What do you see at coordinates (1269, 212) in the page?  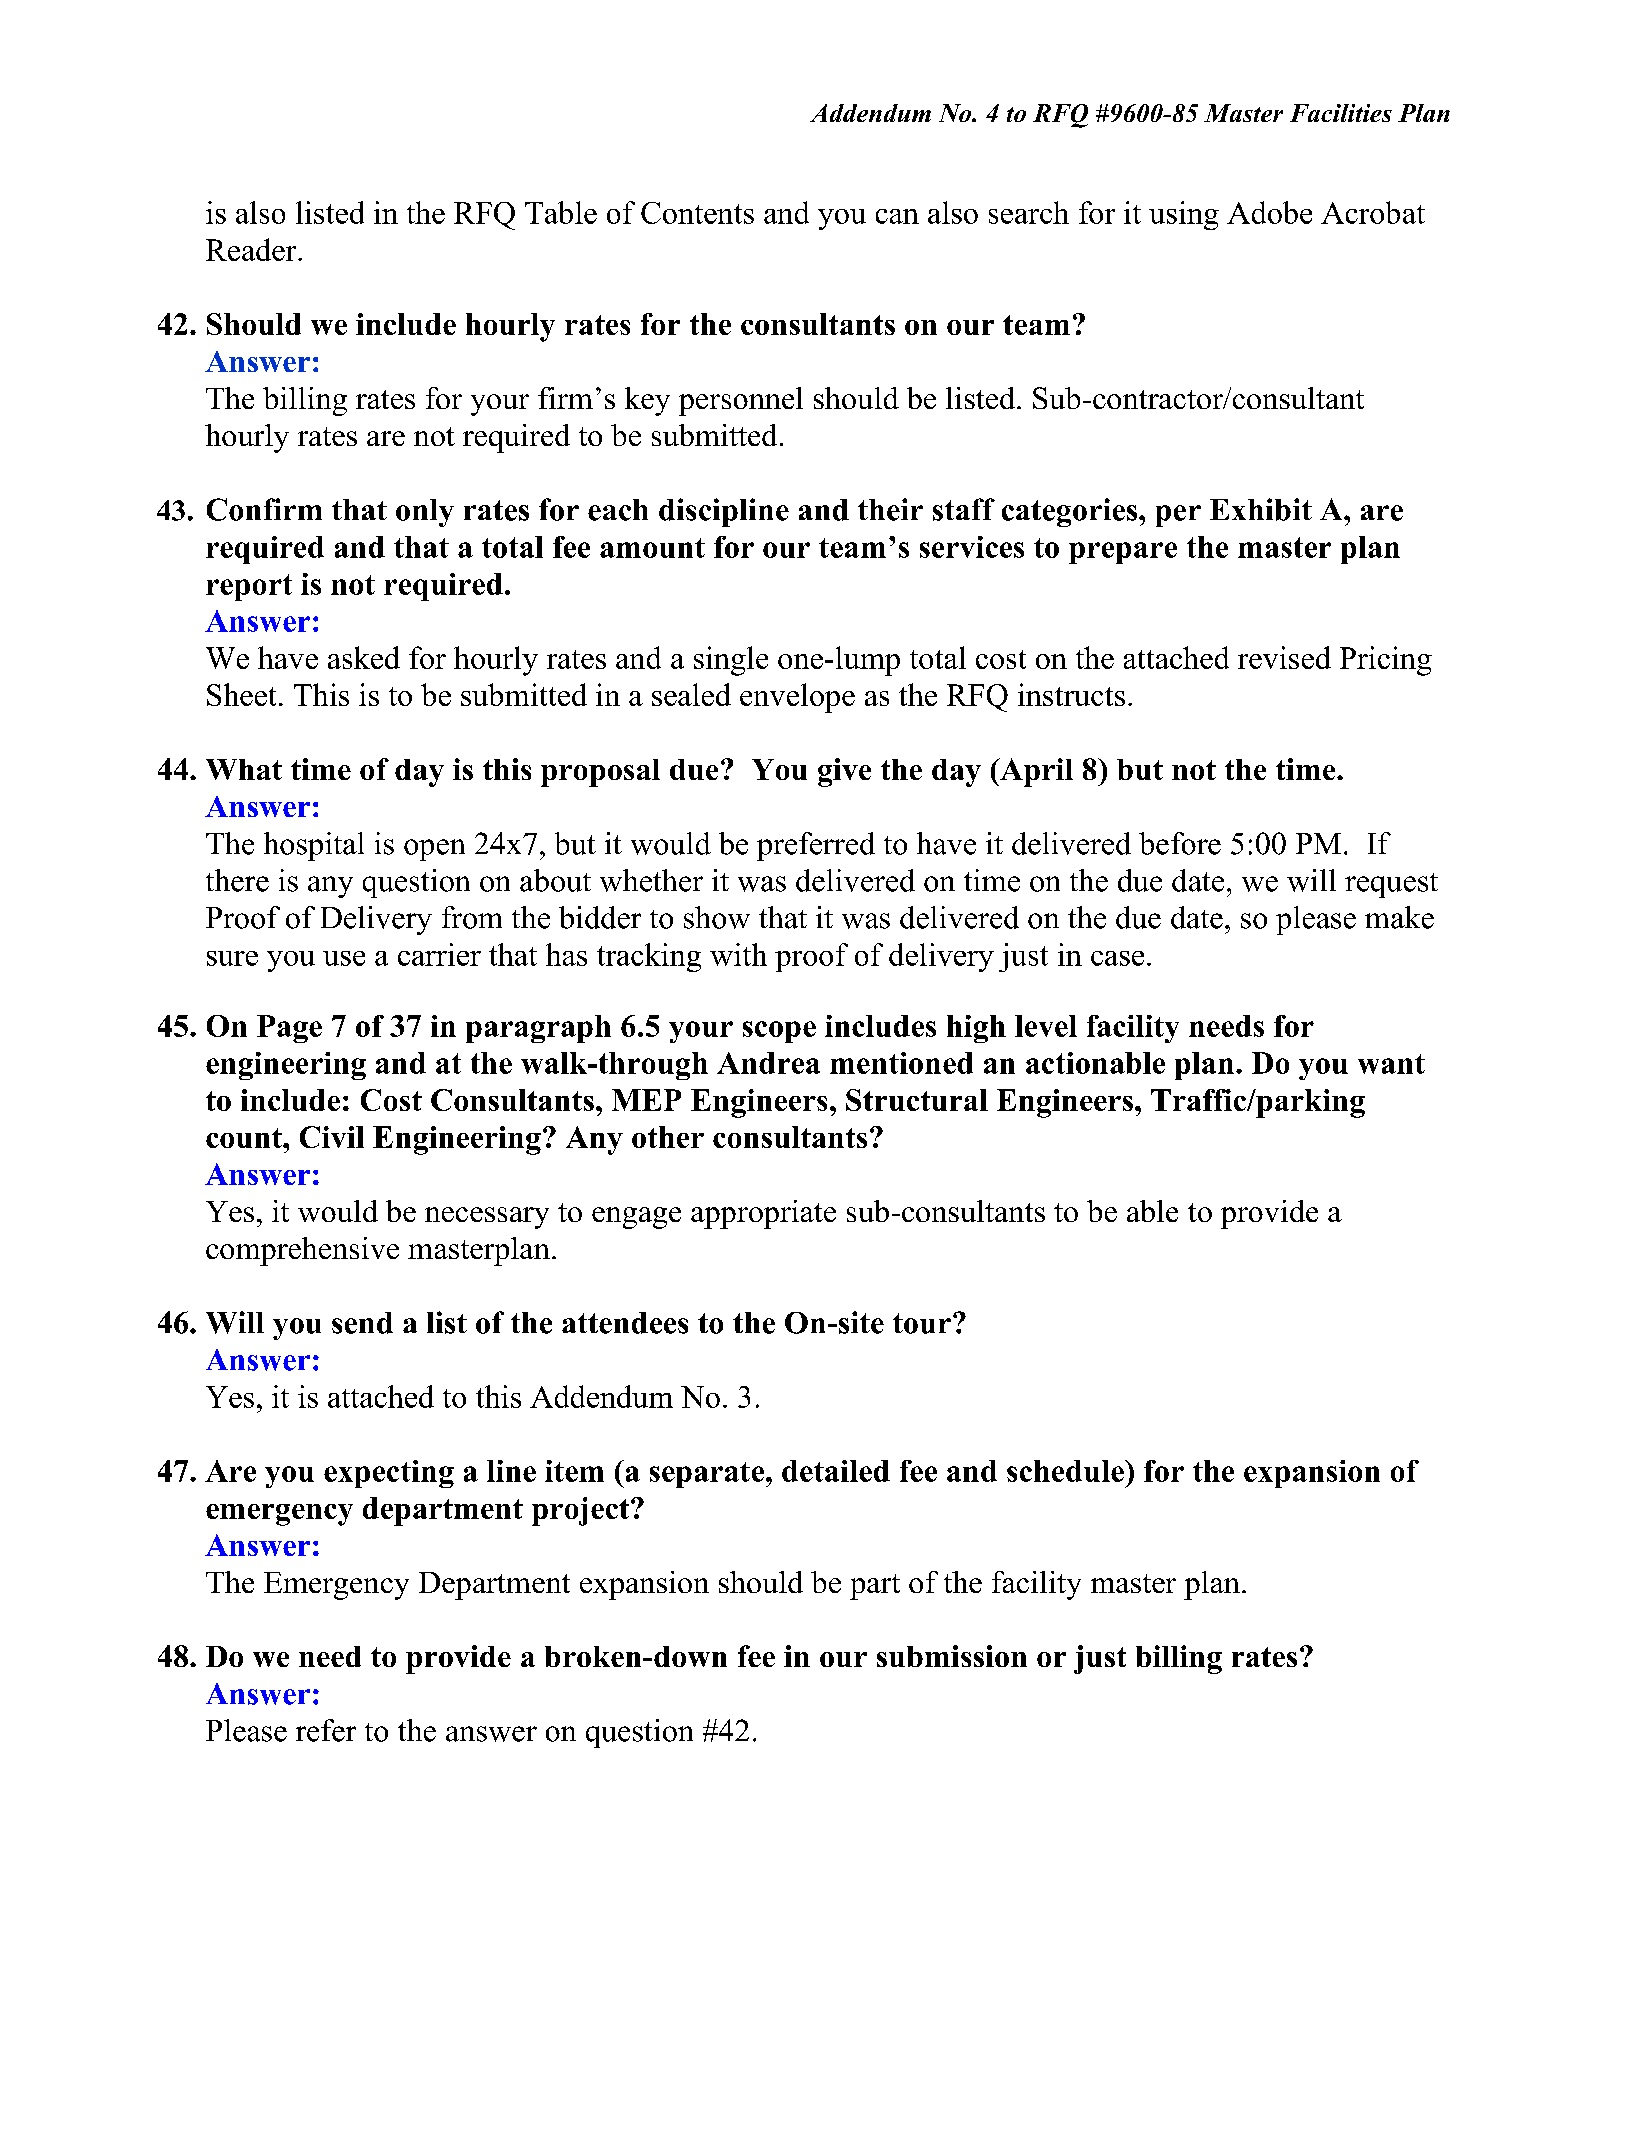 I see `Adobe` at bounding box center [1269, 212].
